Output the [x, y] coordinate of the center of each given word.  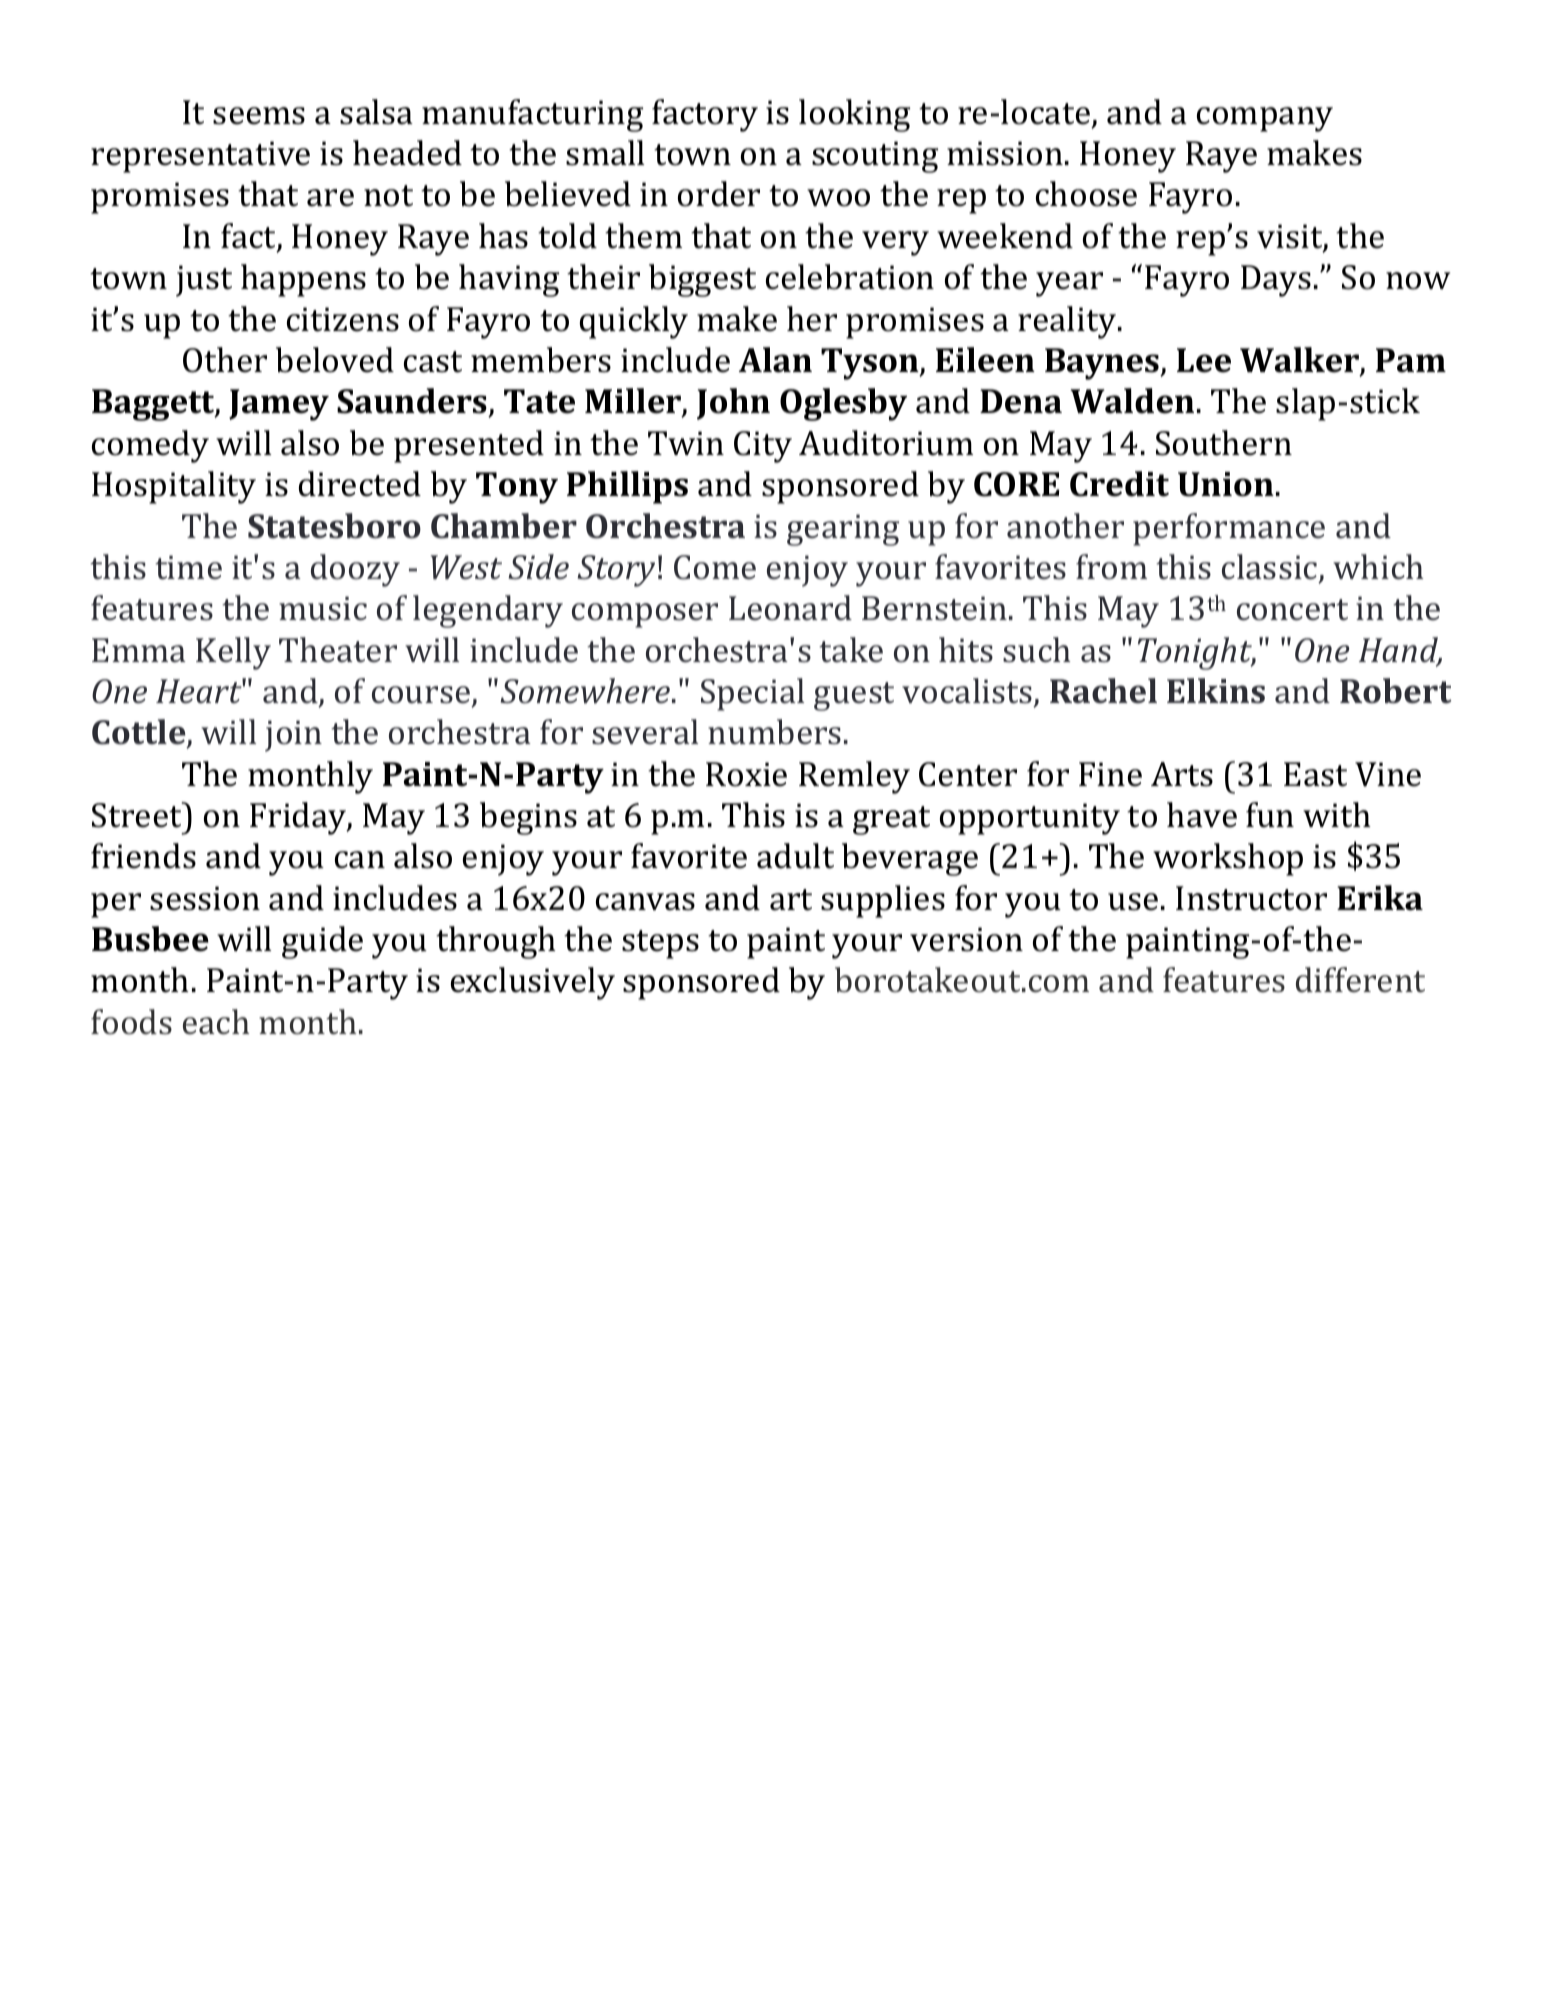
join [293, 736]
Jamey [279, 405]
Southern [1224, 443]
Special [752, 694]
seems [259, 116]
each [216, 1022]
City [763, 447]
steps [660, 944]
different [1360, 980]
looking [854, 115]
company [1265, 119]
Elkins [1216, 691]
